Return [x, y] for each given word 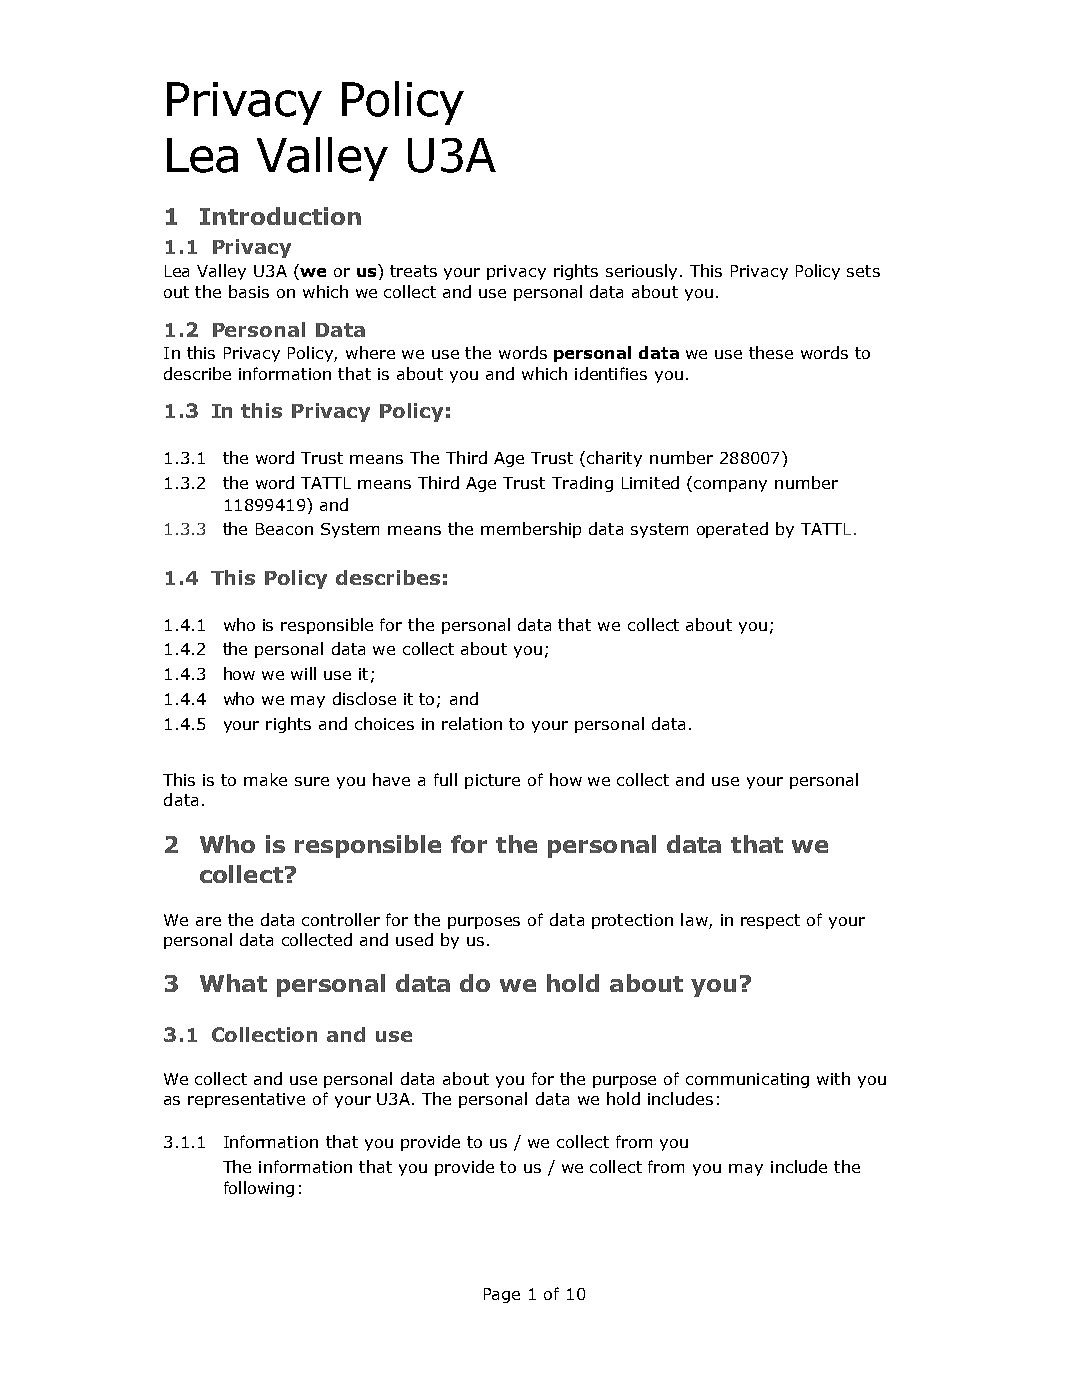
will [303, 673]
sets [863, 271]
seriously [641, 272]
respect [770, 921]
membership [531, 530]
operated [732, 530]
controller [341, 919]
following [259, 1189]
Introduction [280, 216]
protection [632, 921]
